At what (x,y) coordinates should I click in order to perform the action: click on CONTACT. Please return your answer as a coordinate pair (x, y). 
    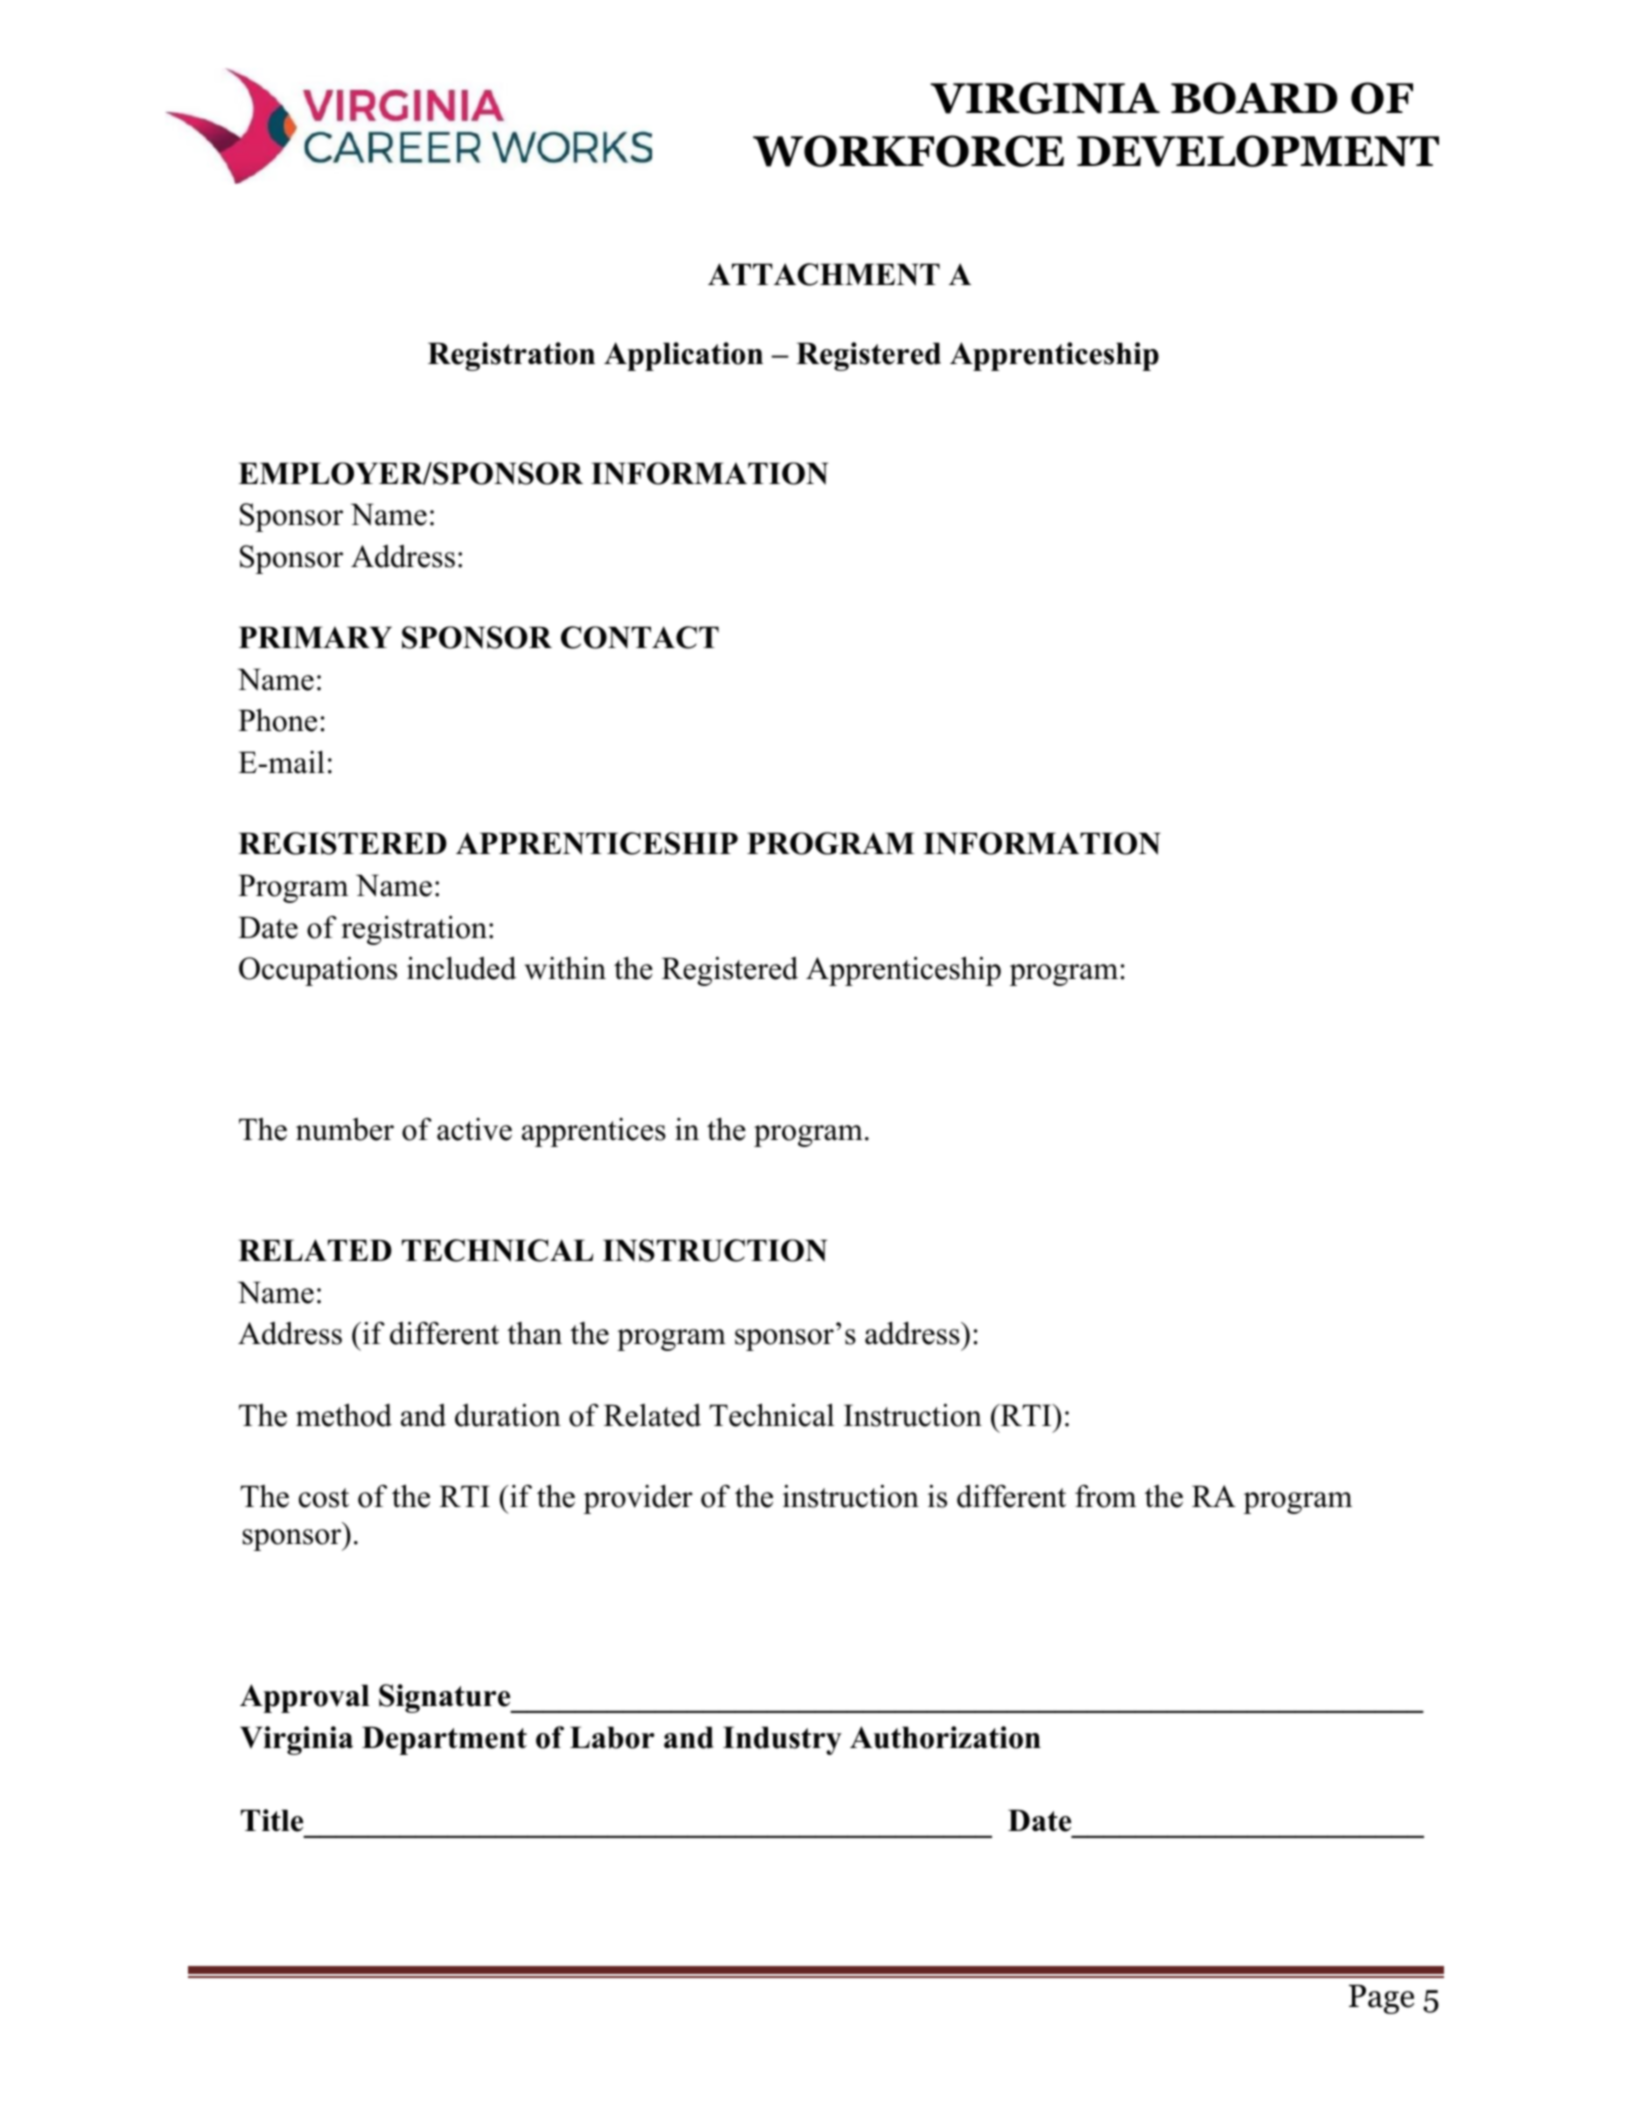
    Looking at the image, I should click on (640, 637).
